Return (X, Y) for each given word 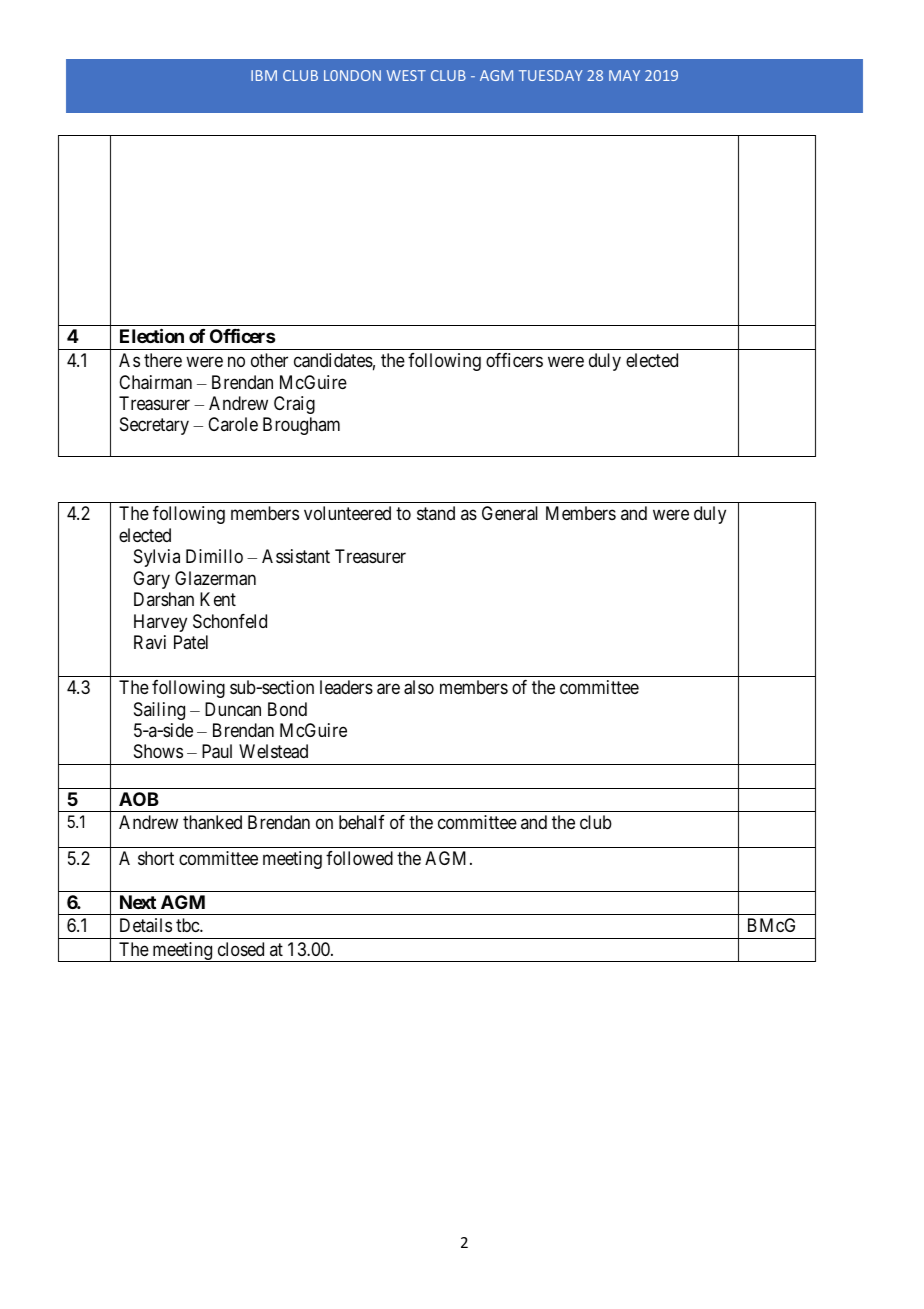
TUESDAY (551, 75)
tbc (188, 925)
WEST (406, 75)
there (163, 360)
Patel (191, 642)
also (419, 687)
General (510, 513)
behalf (362, 822)
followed (359, 858)
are (388, 689)
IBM (264, 75)
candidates (333, 360)
